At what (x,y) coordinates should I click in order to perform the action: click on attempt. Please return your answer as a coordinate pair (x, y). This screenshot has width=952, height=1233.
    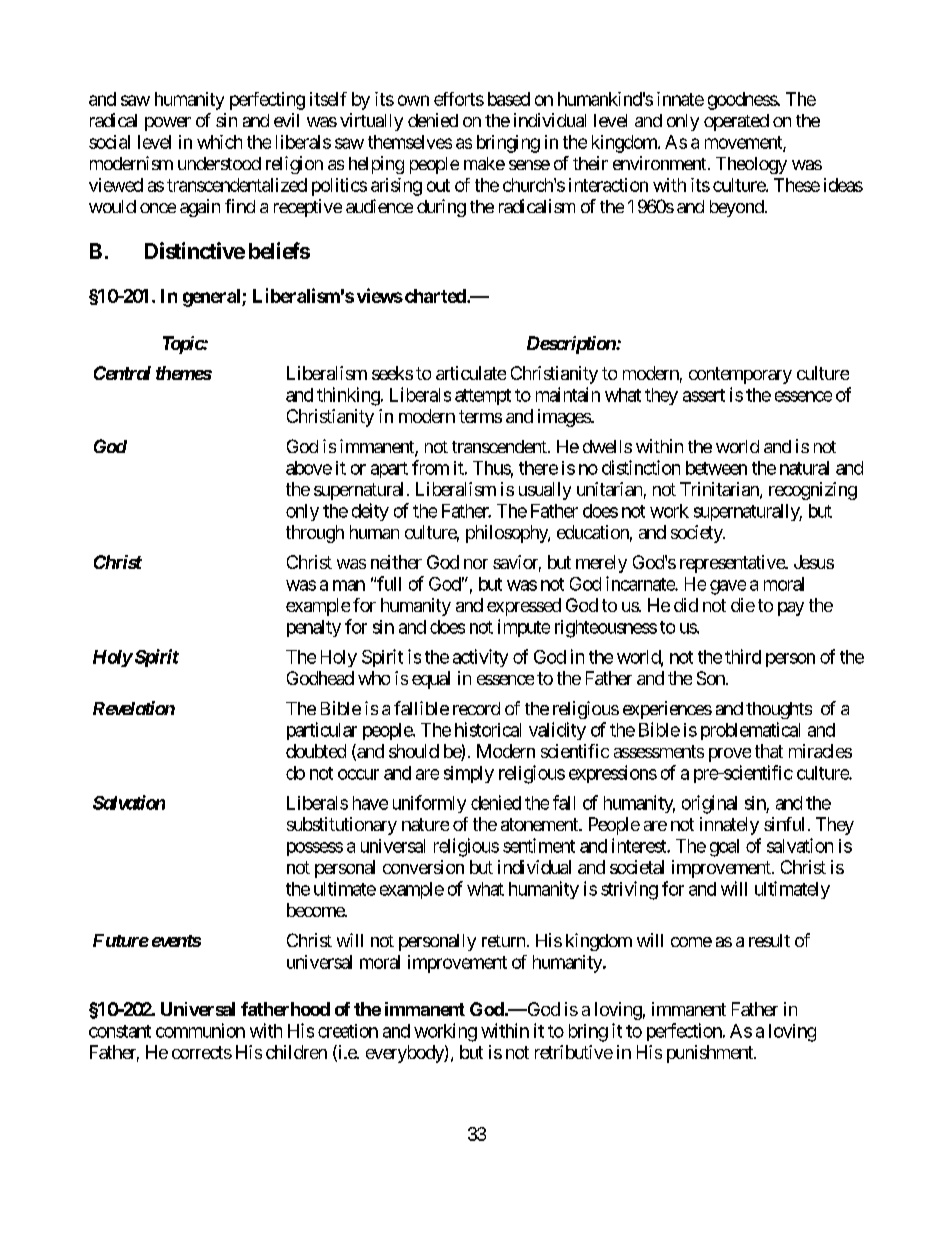
    Looking at the image, I should click on (483, 397).
